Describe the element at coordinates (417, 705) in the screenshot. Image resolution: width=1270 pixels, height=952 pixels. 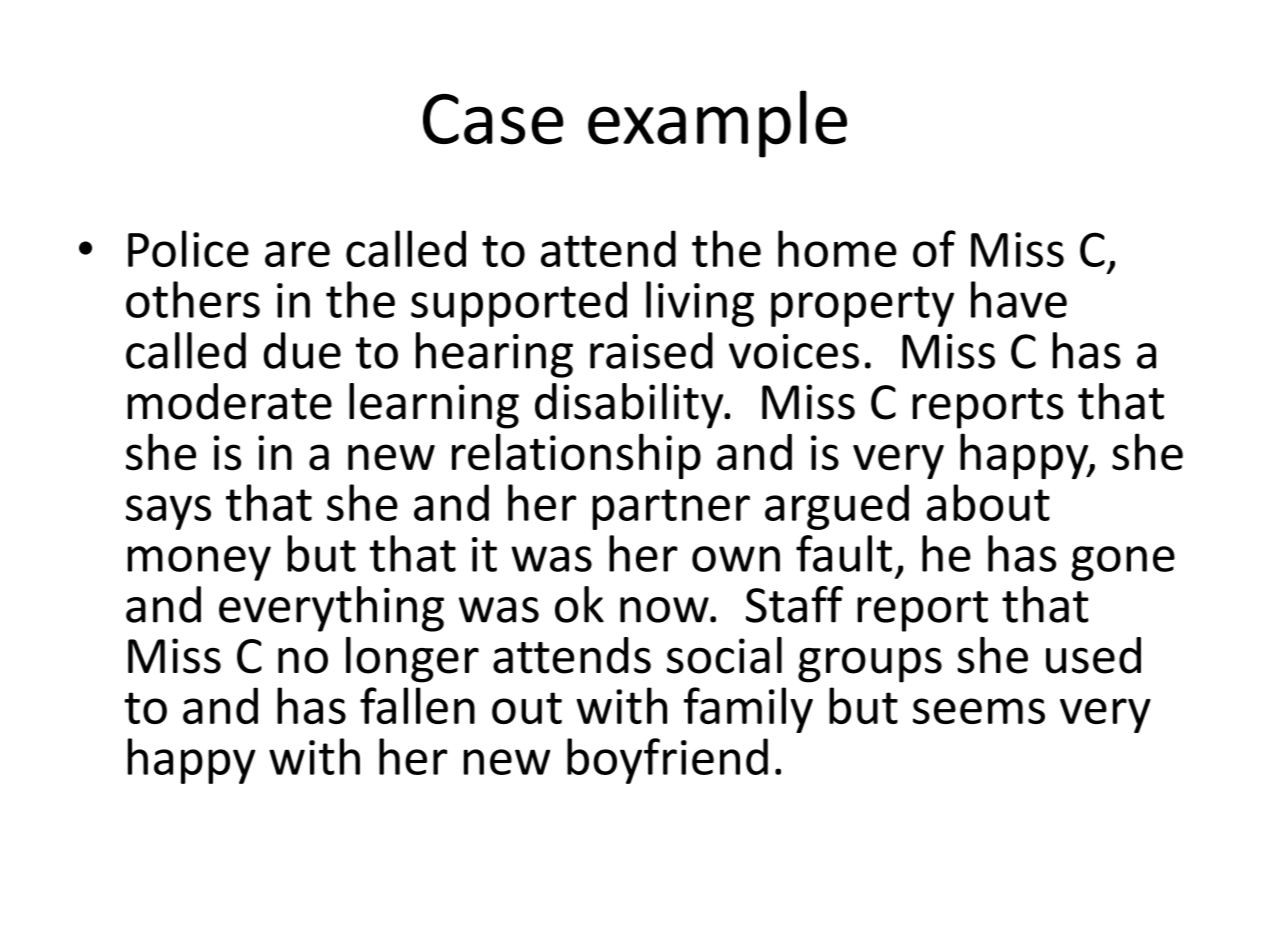
I see `fallen` at that location.
